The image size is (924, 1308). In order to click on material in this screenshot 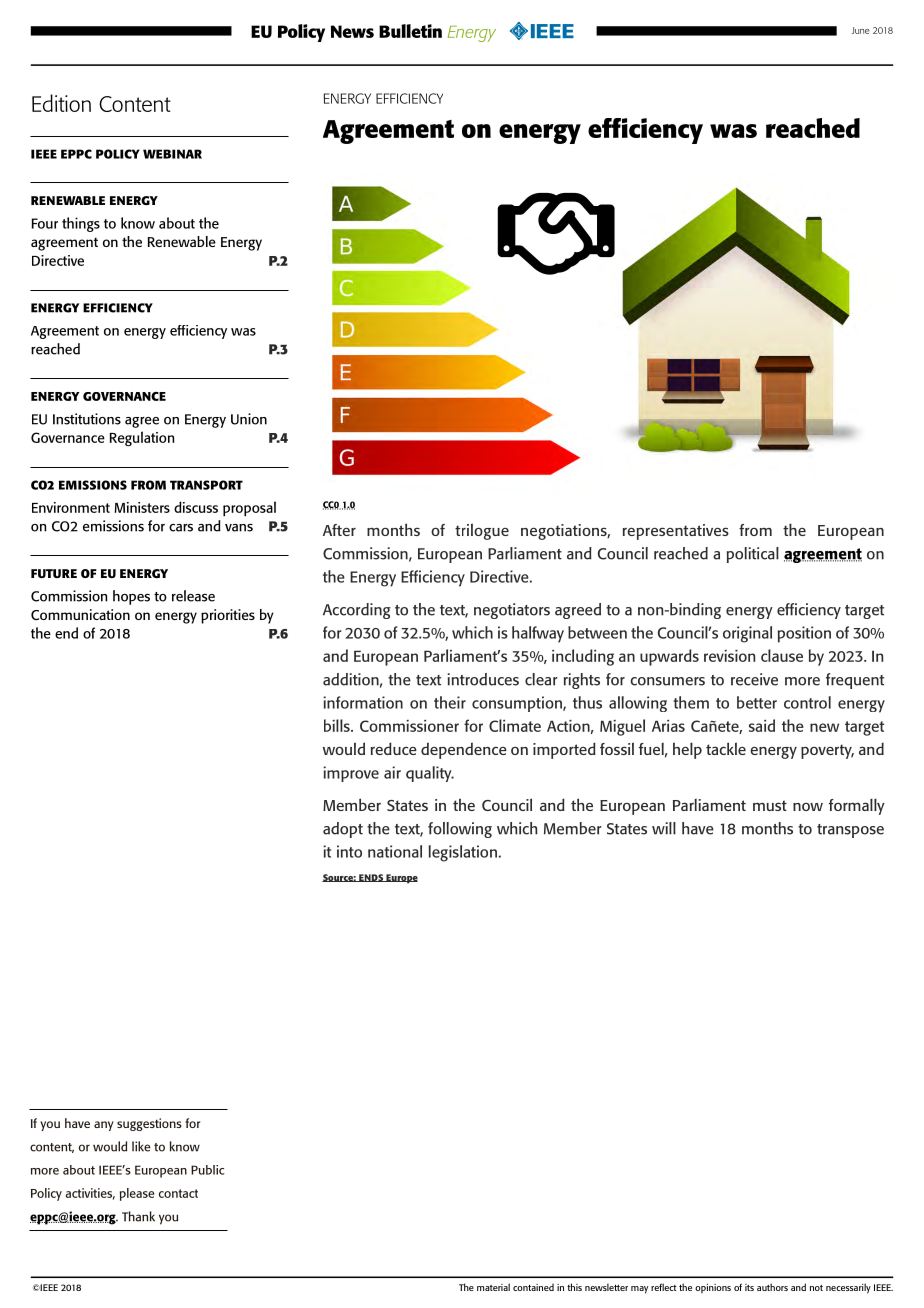, I will do `click(493, 1287)`.
